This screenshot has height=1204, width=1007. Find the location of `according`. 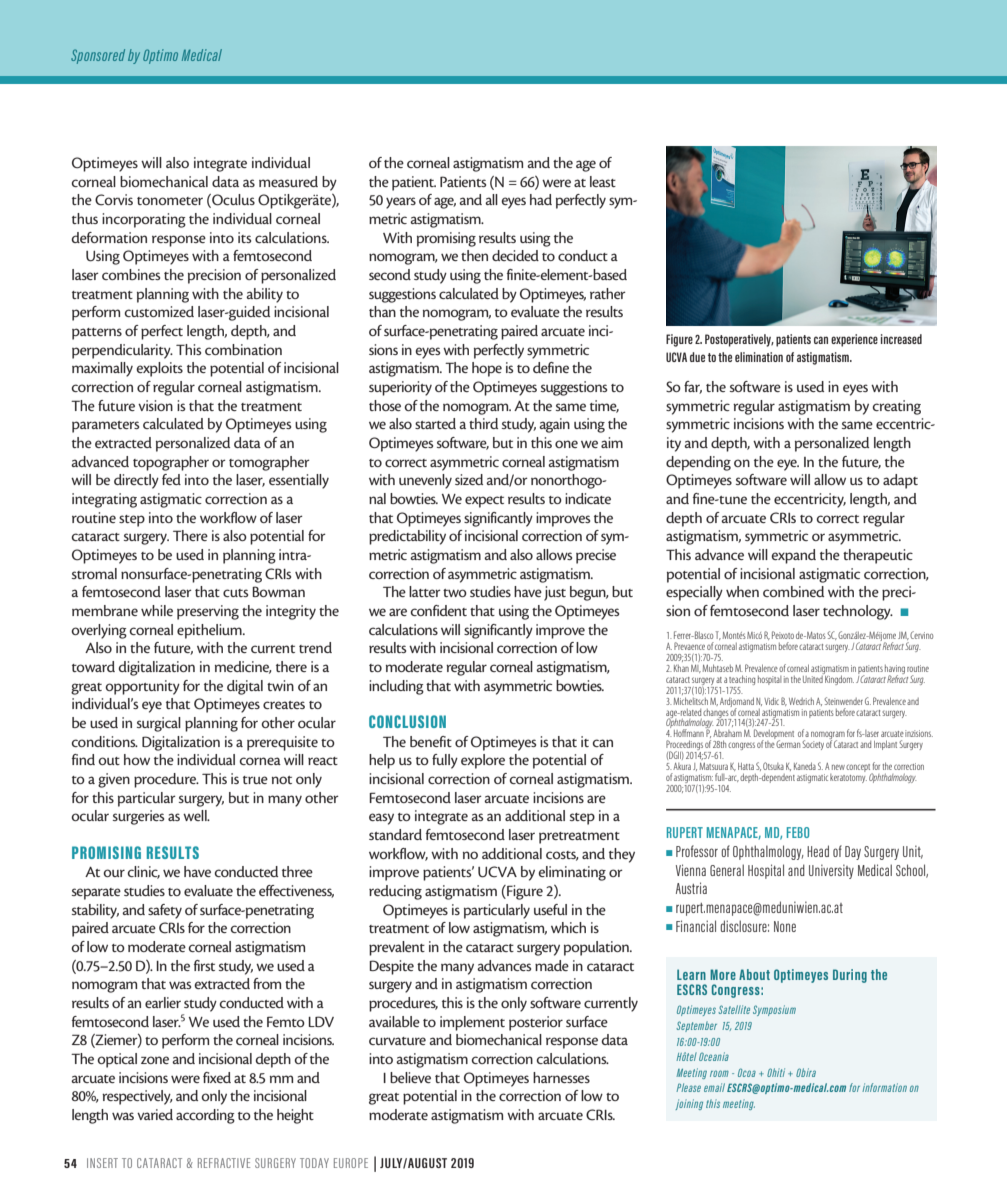

according is located at coordinates (205, 1116).
